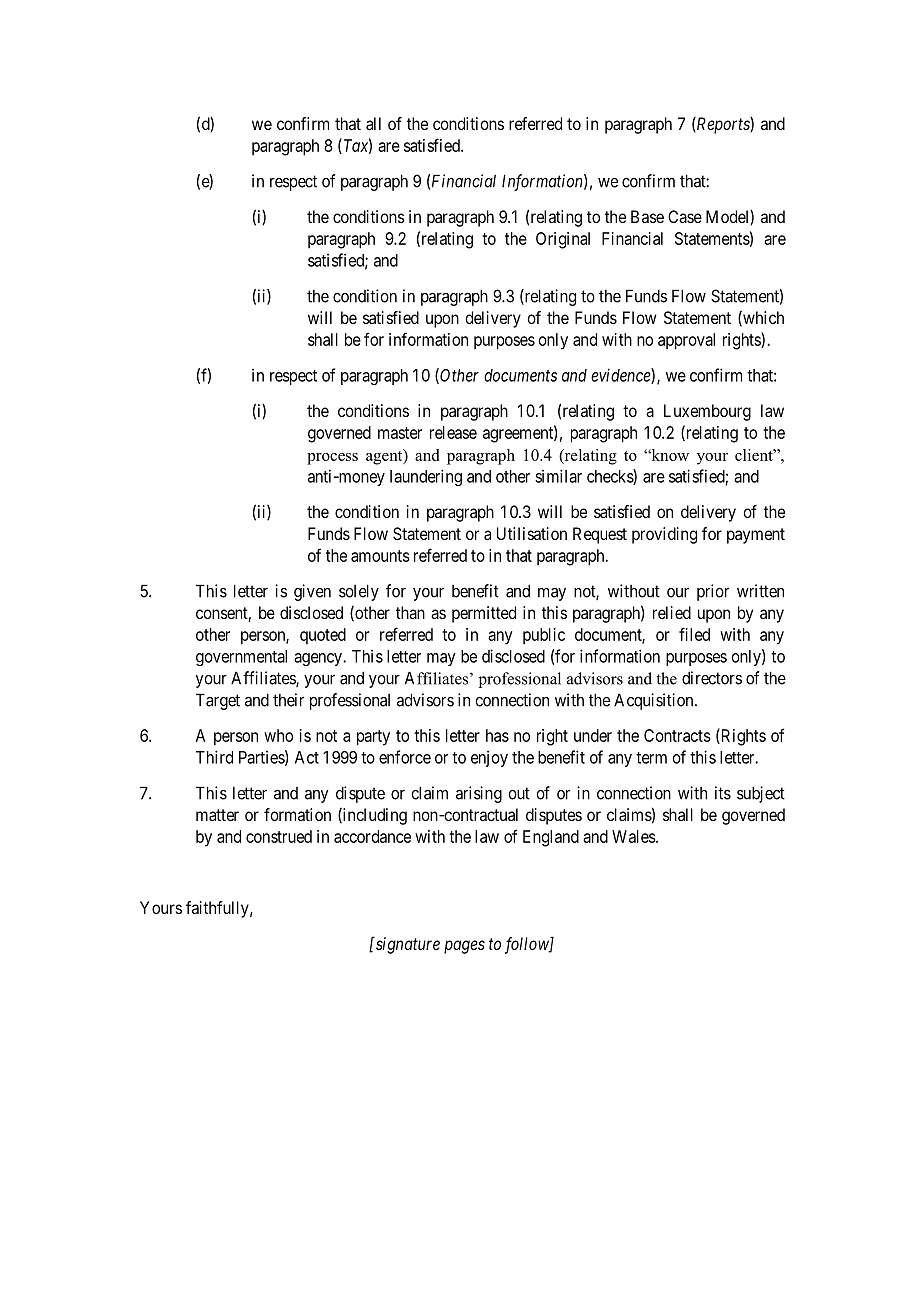 The image size is (924, 1307). Describe the element at coordinates (677, 735) in the screenshot. I see `Contracts` at that location.
